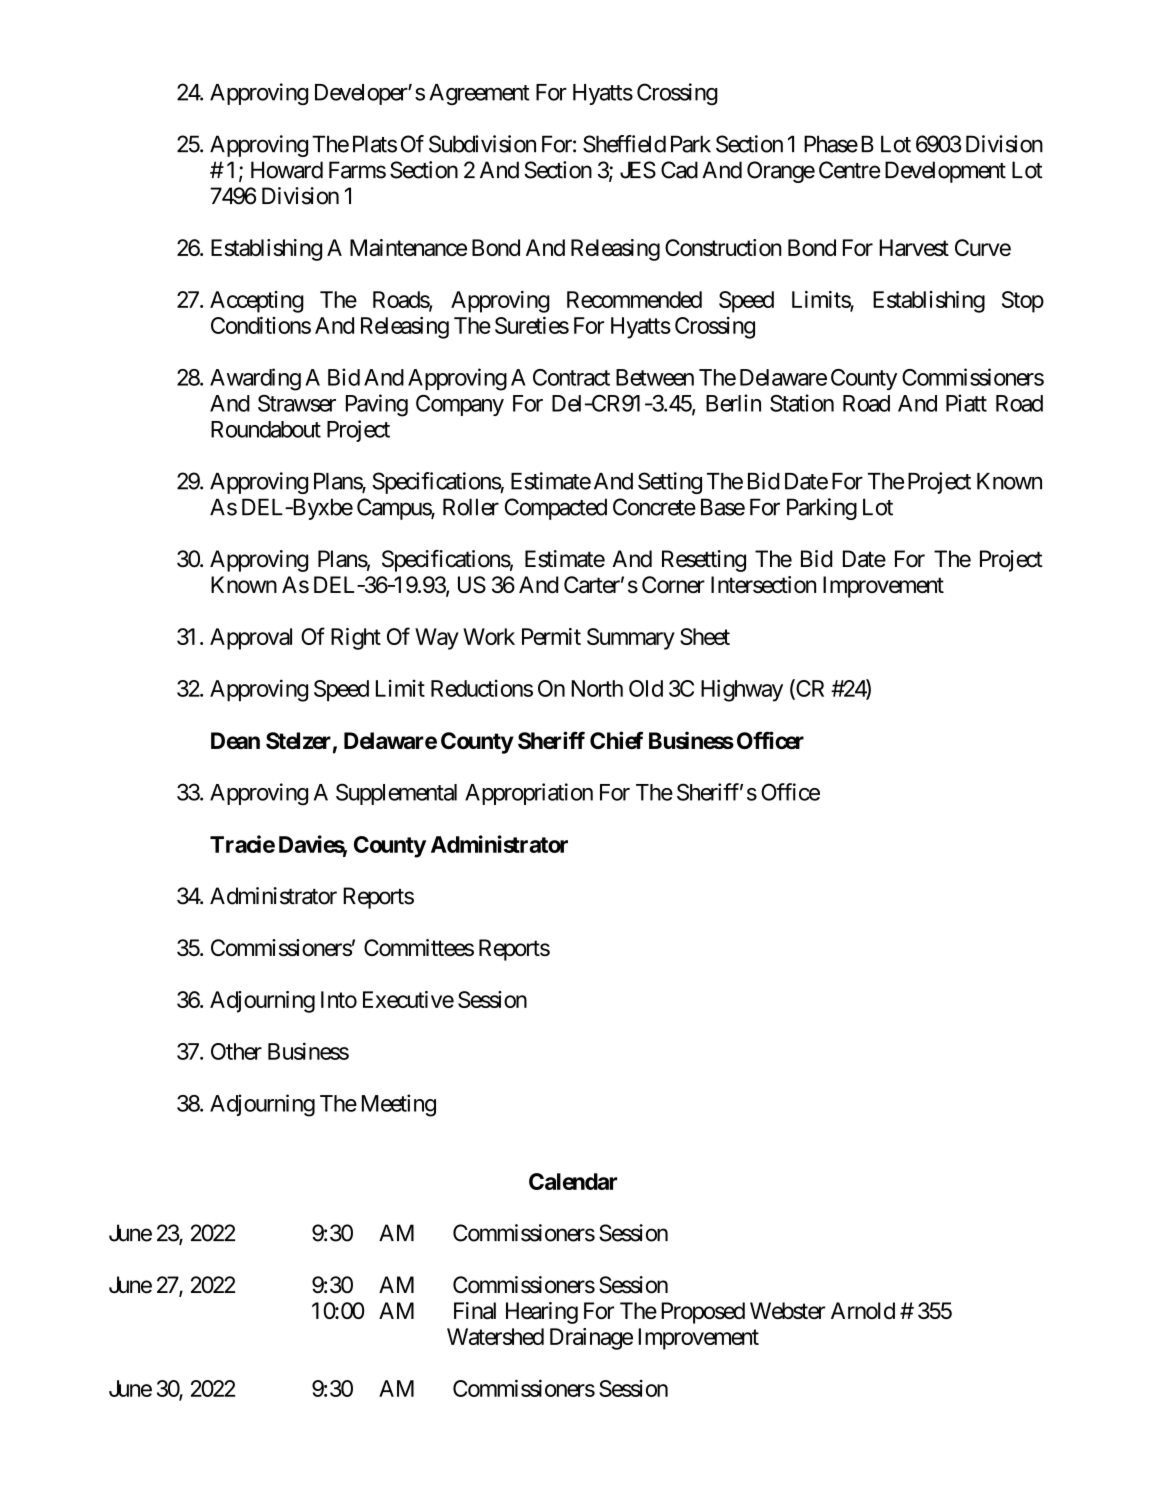 Image resolution: width=1150 pixels, height=1488 pixels. What do you see at coordinates (742, 690) in the document?
I see `Highway` at bounding box center [742, 690].
